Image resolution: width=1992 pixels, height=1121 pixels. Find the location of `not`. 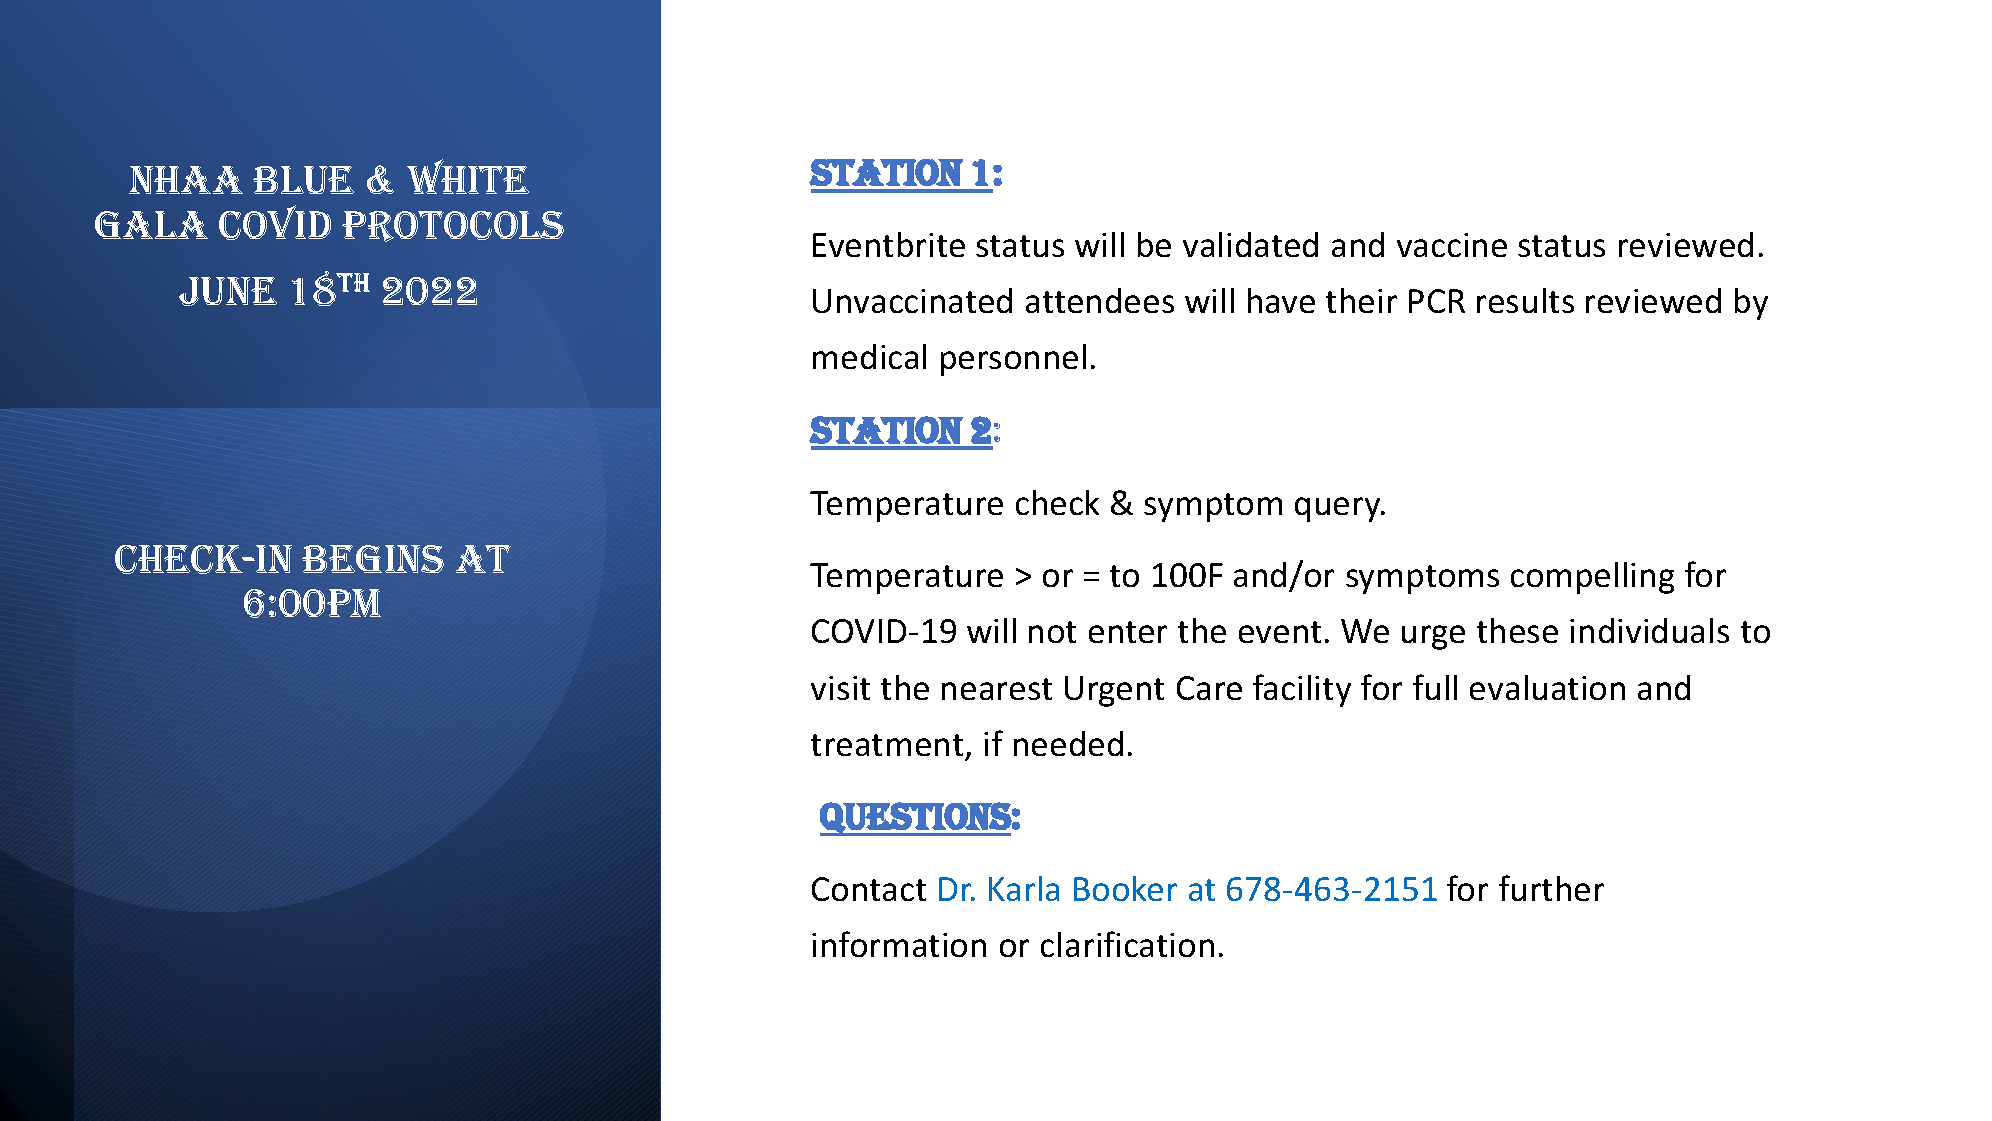

not is located at coordinates (1052, 632).
